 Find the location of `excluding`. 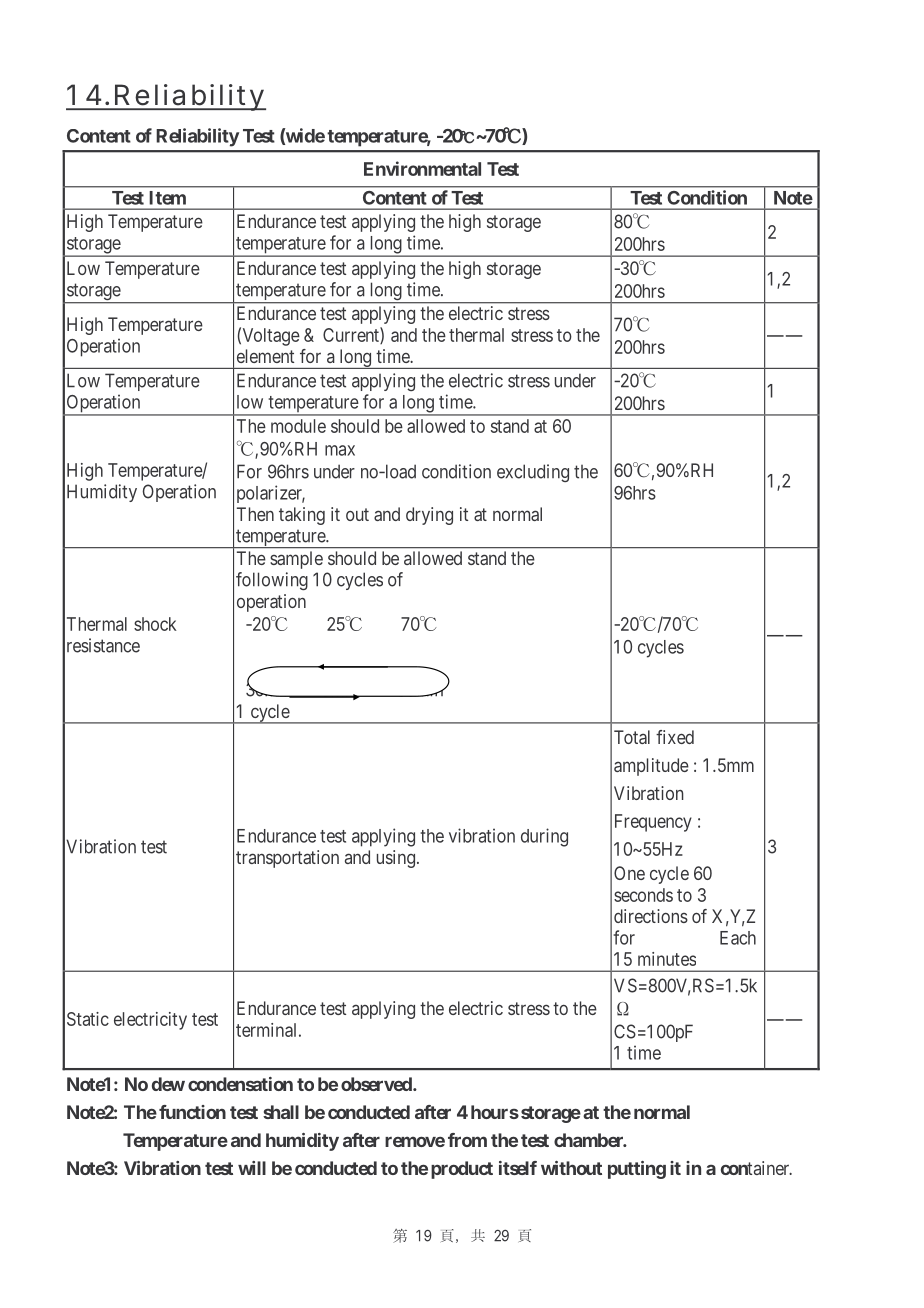

excluding is located at coordinates (533, 473).
